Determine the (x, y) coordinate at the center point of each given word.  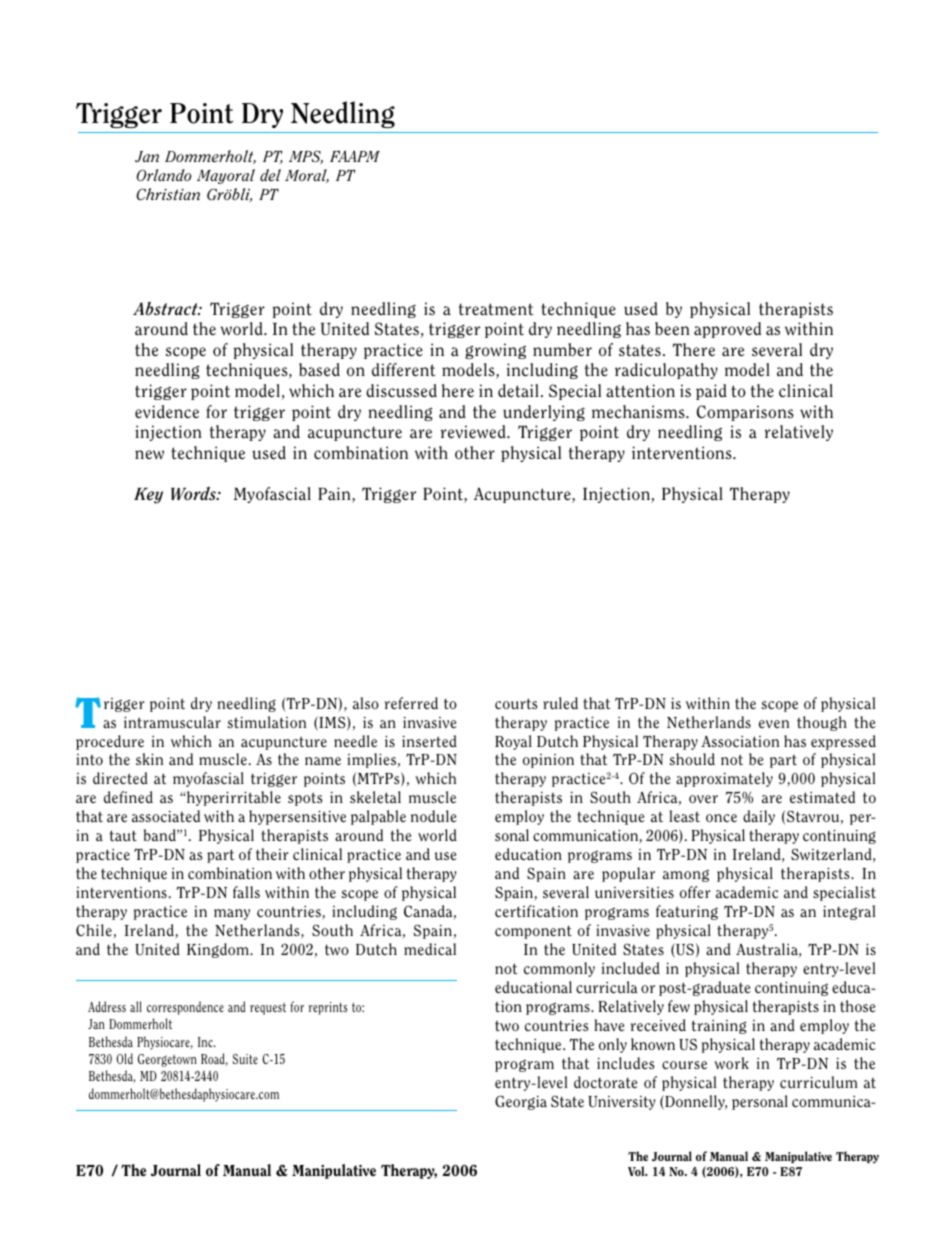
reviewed (474, 432)
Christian (168, 194)
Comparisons (745, 413)
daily (759, 817)
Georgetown (167, 1060)
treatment (496, 309)
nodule (434, 816)
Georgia (521, 1102)
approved (727, 330)
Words (194, 493)
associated (166, 816)
